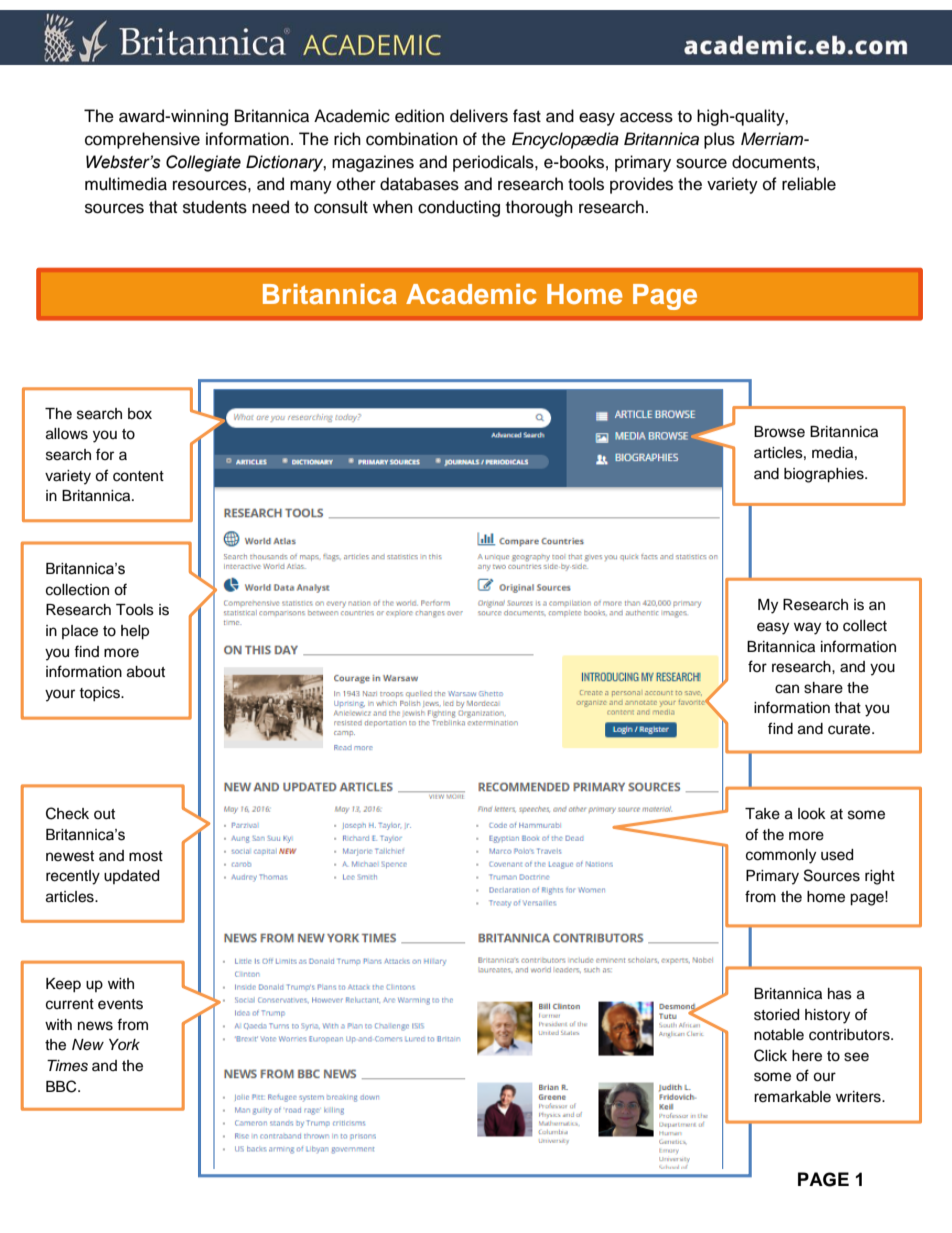 The height and width of the screenshot is (1233, 952). I want to click on comprehensive, so click(142, 140).
